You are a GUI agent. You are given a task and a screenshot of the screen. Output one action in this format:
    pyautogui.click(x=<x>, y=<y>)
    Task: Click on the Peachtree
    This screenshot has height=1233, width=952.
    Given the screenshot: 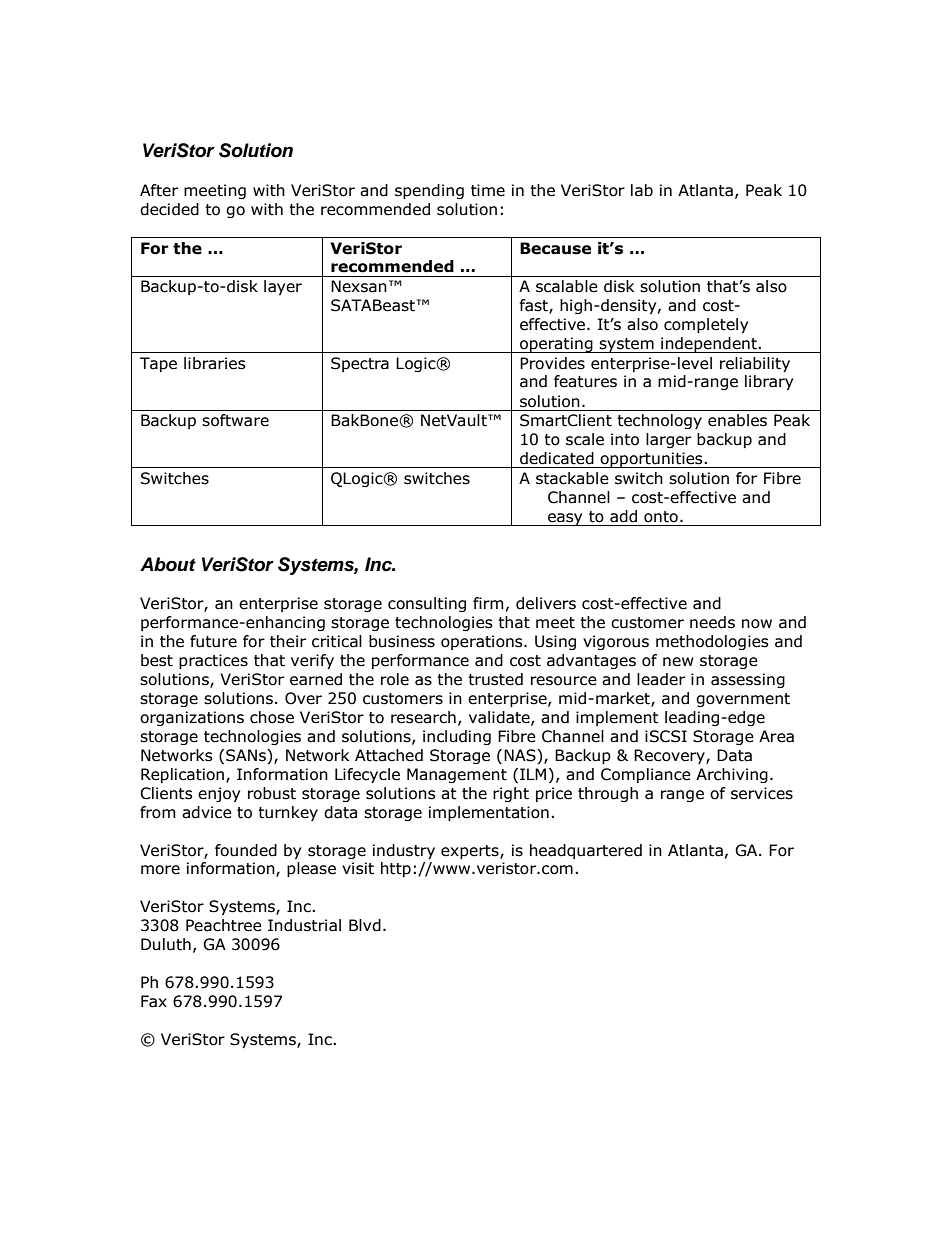 What is the action you would take?
    pyautogui.click(x=224, y=925)
